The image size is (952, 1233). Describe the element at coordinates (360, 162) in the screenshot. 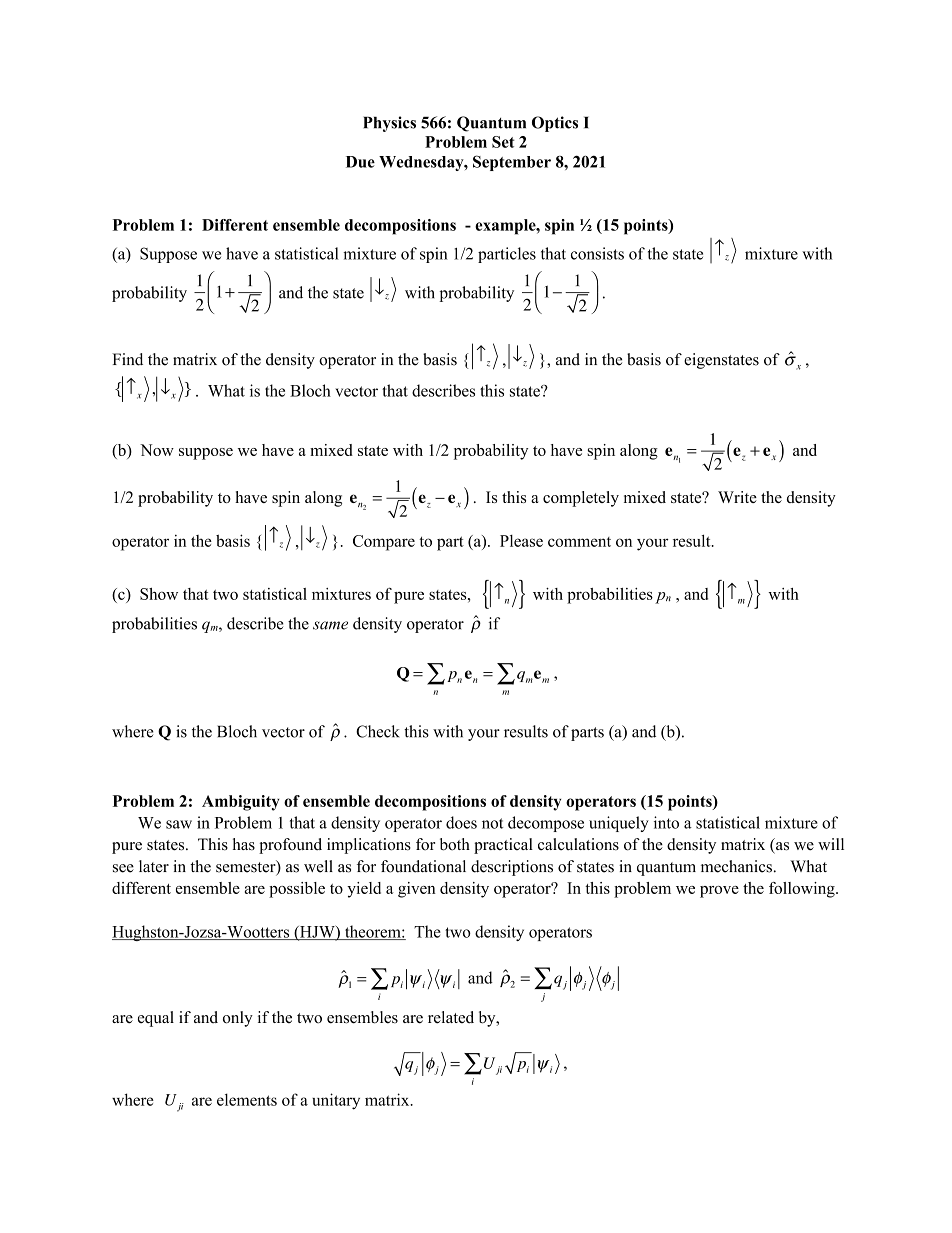

I see `Due` at that location.
